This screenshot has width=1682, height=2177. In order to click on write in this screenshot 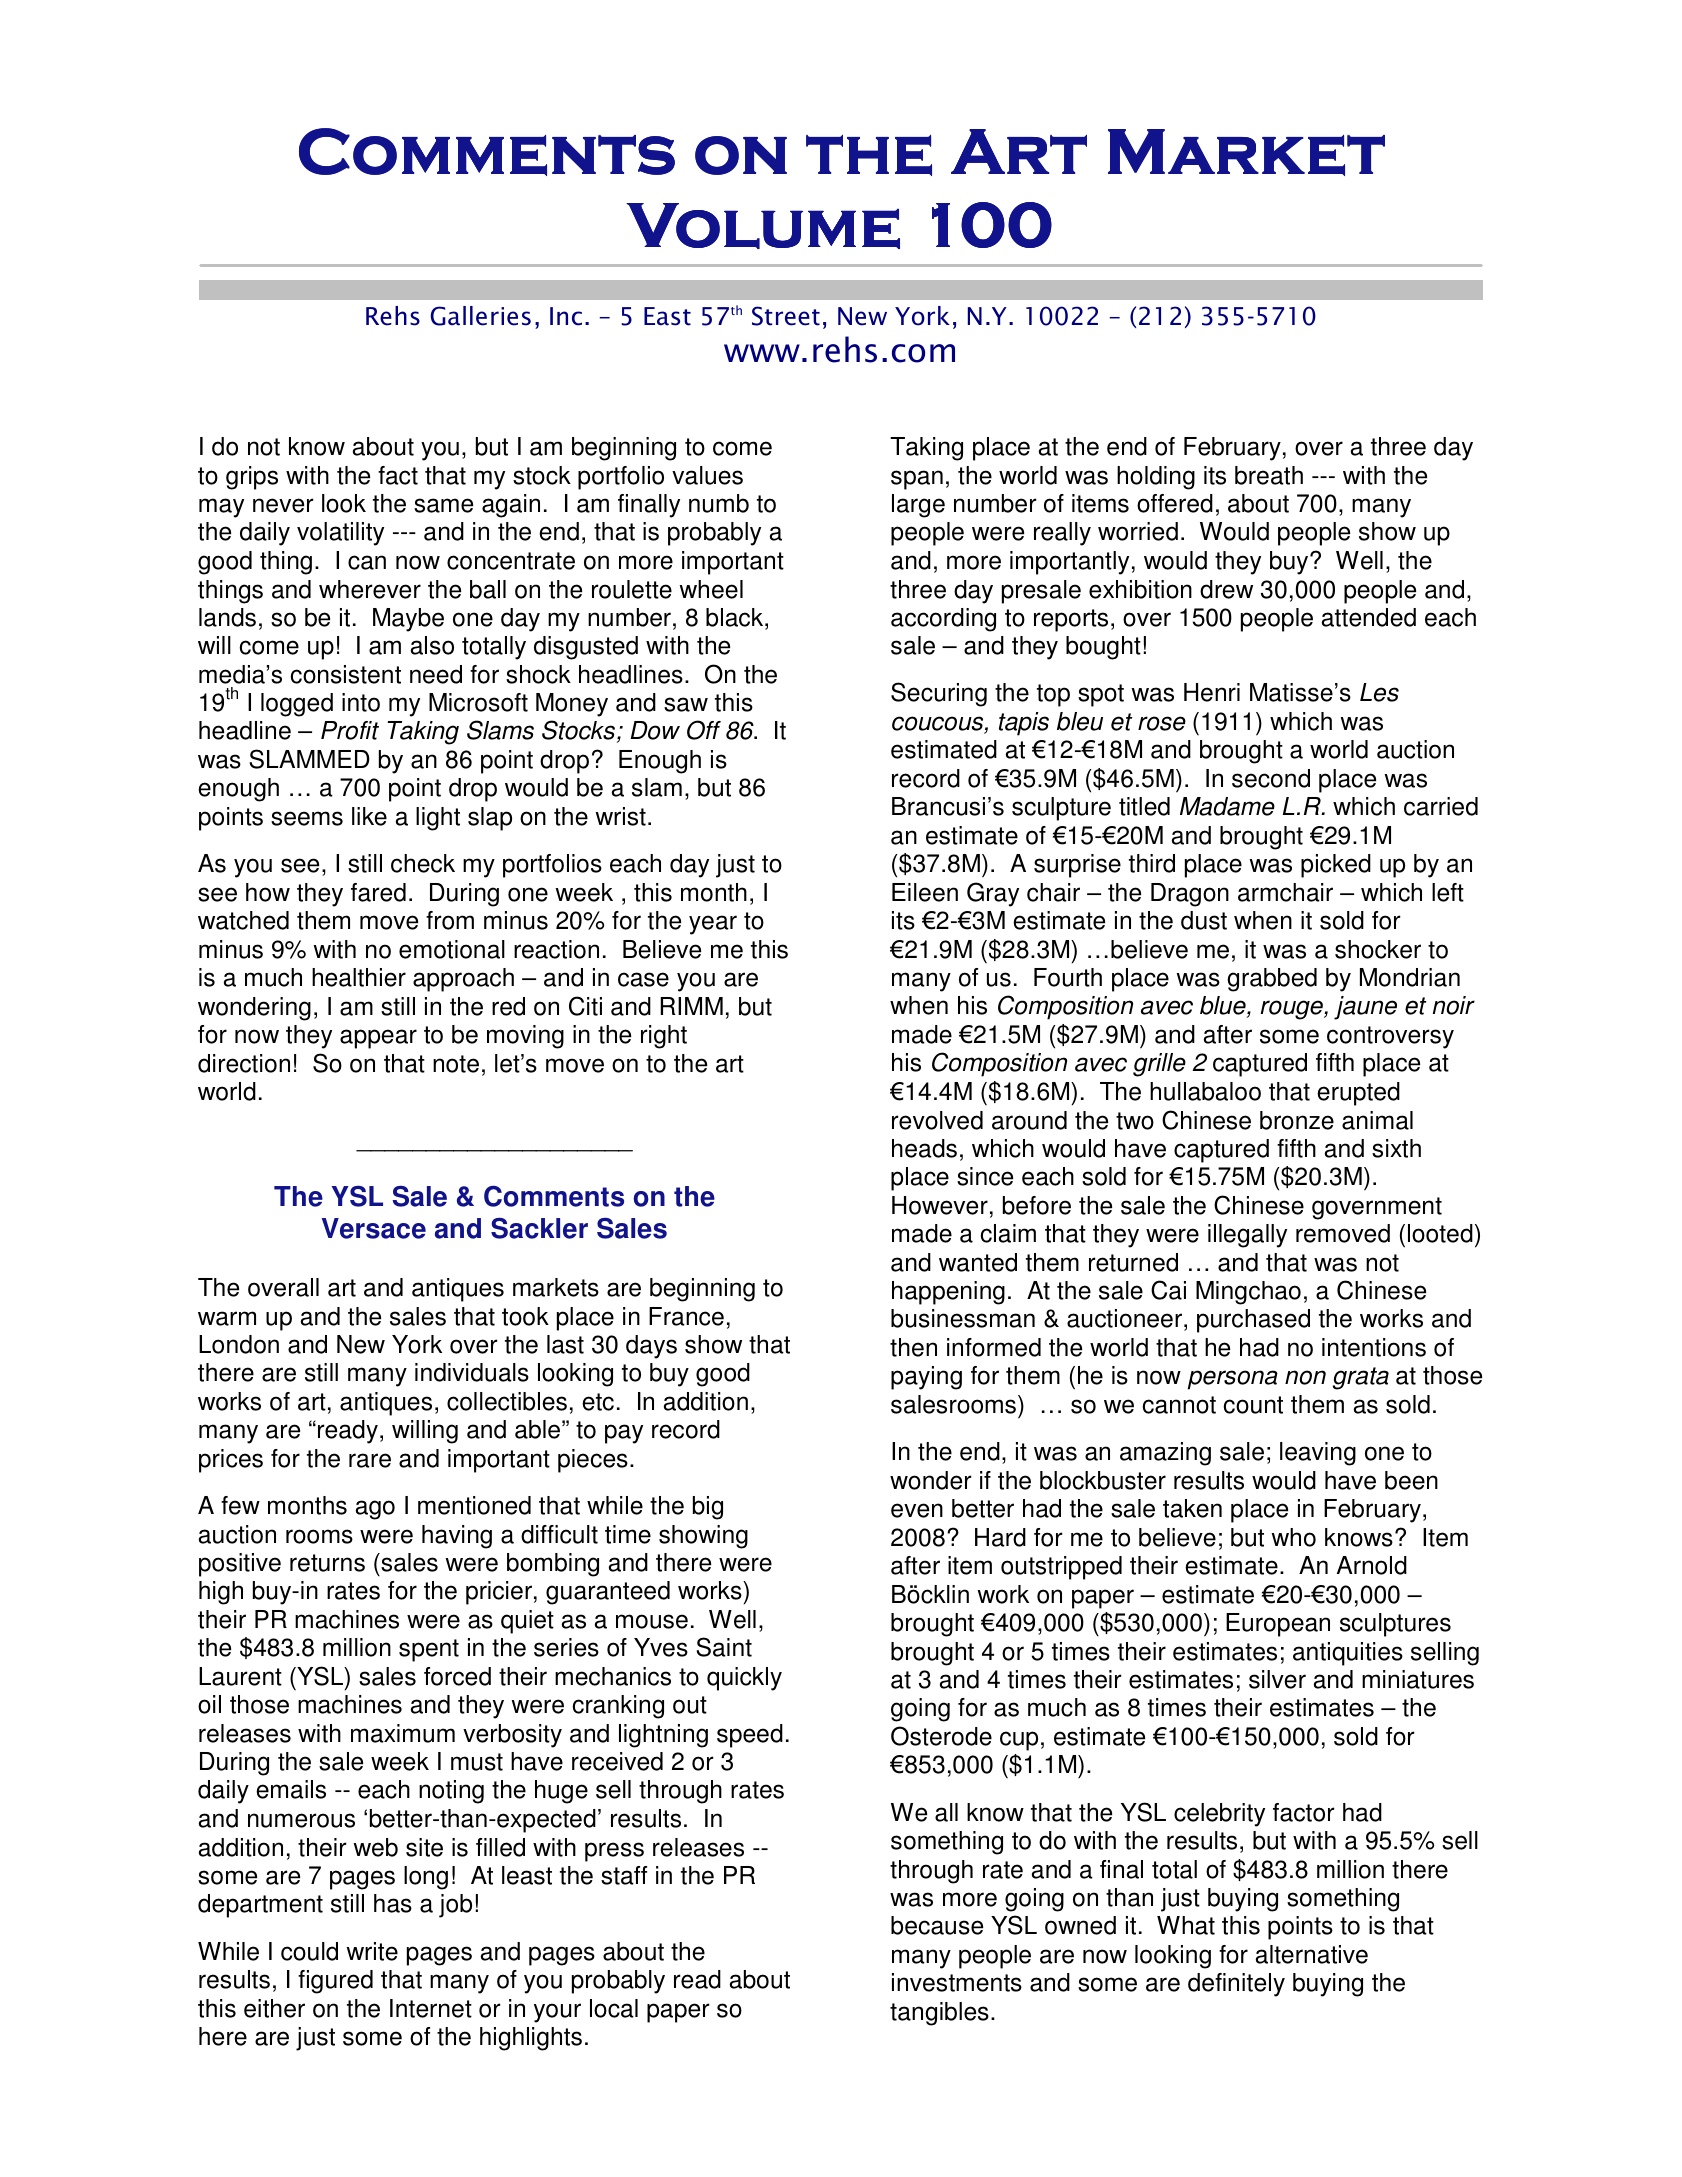, I will do `click(372, 1951)`.
